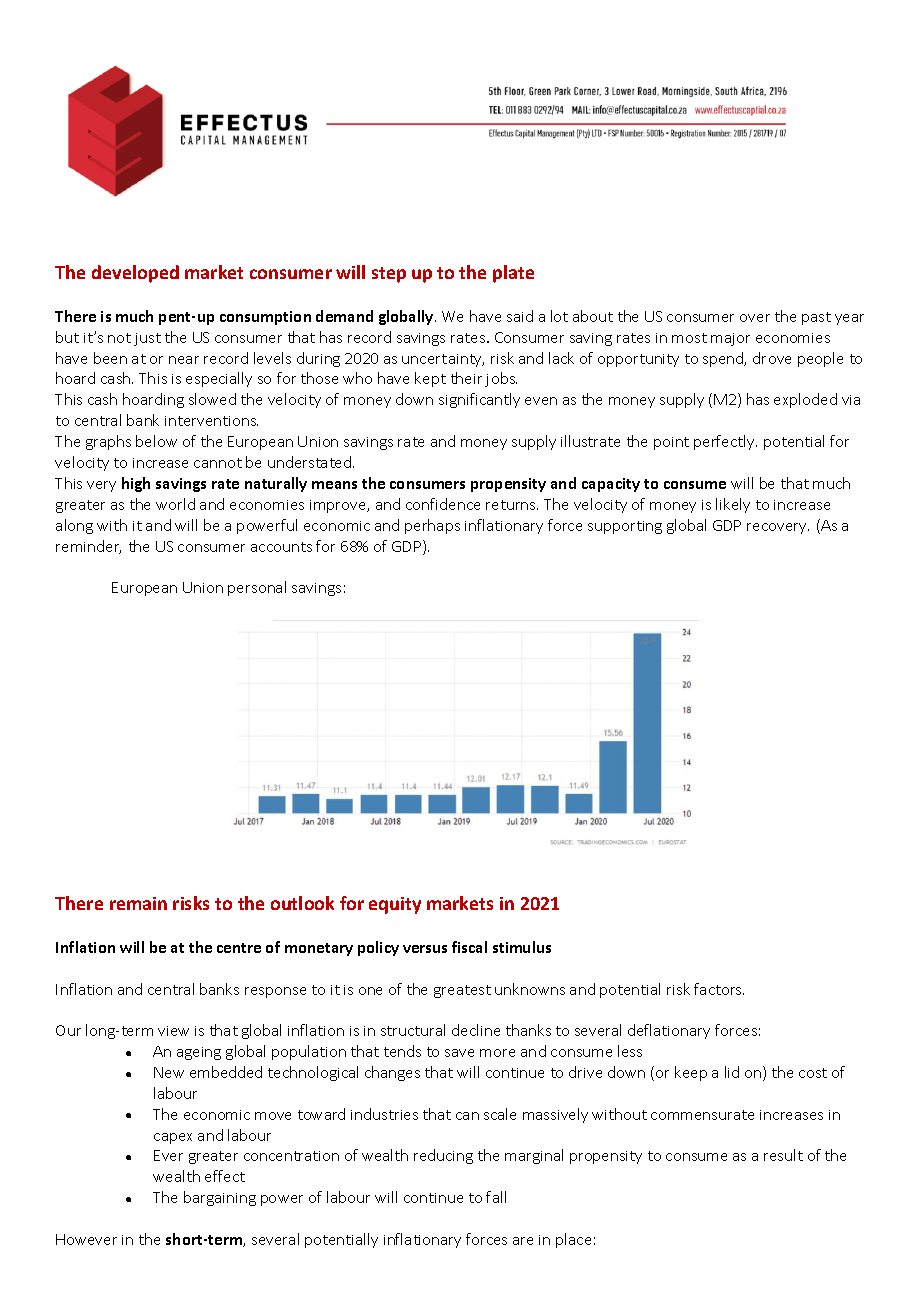 This document has width=924, height=1308. Describe the element at coordinates (816, 318) in the document. I see `past` at that location.
